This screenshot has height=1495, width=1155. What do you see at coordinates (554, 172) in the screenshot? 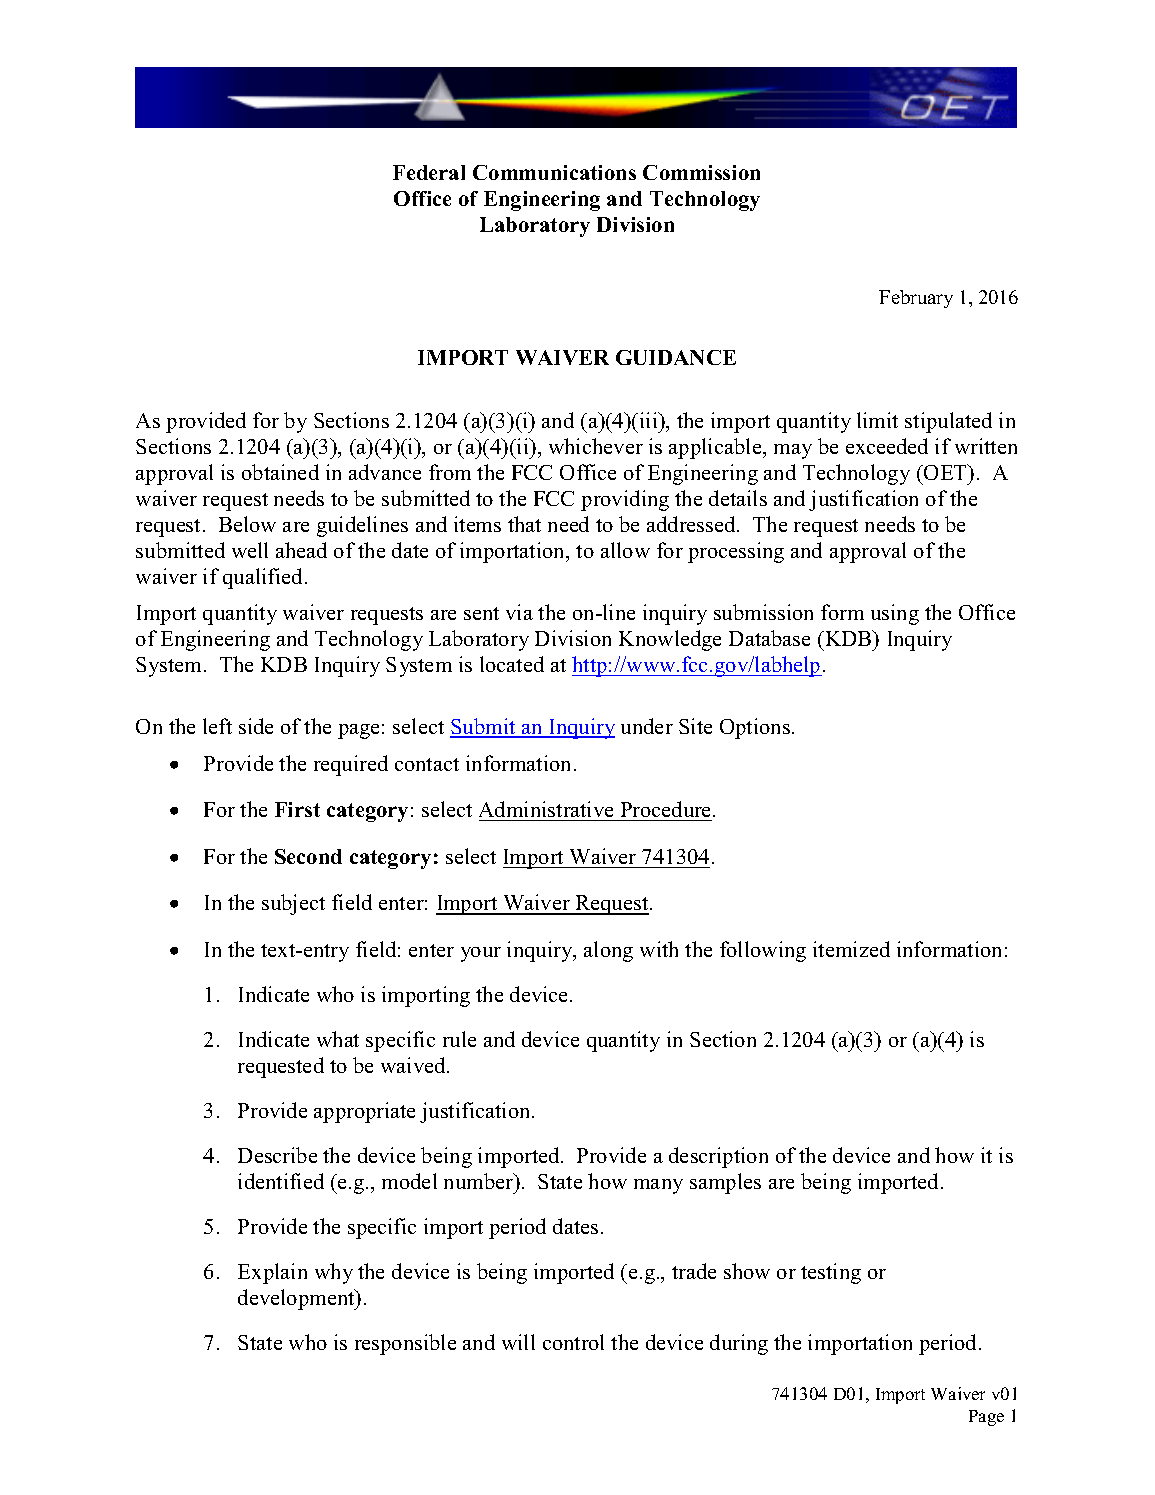
I see `Communications` at bounding box center [554, 172].
